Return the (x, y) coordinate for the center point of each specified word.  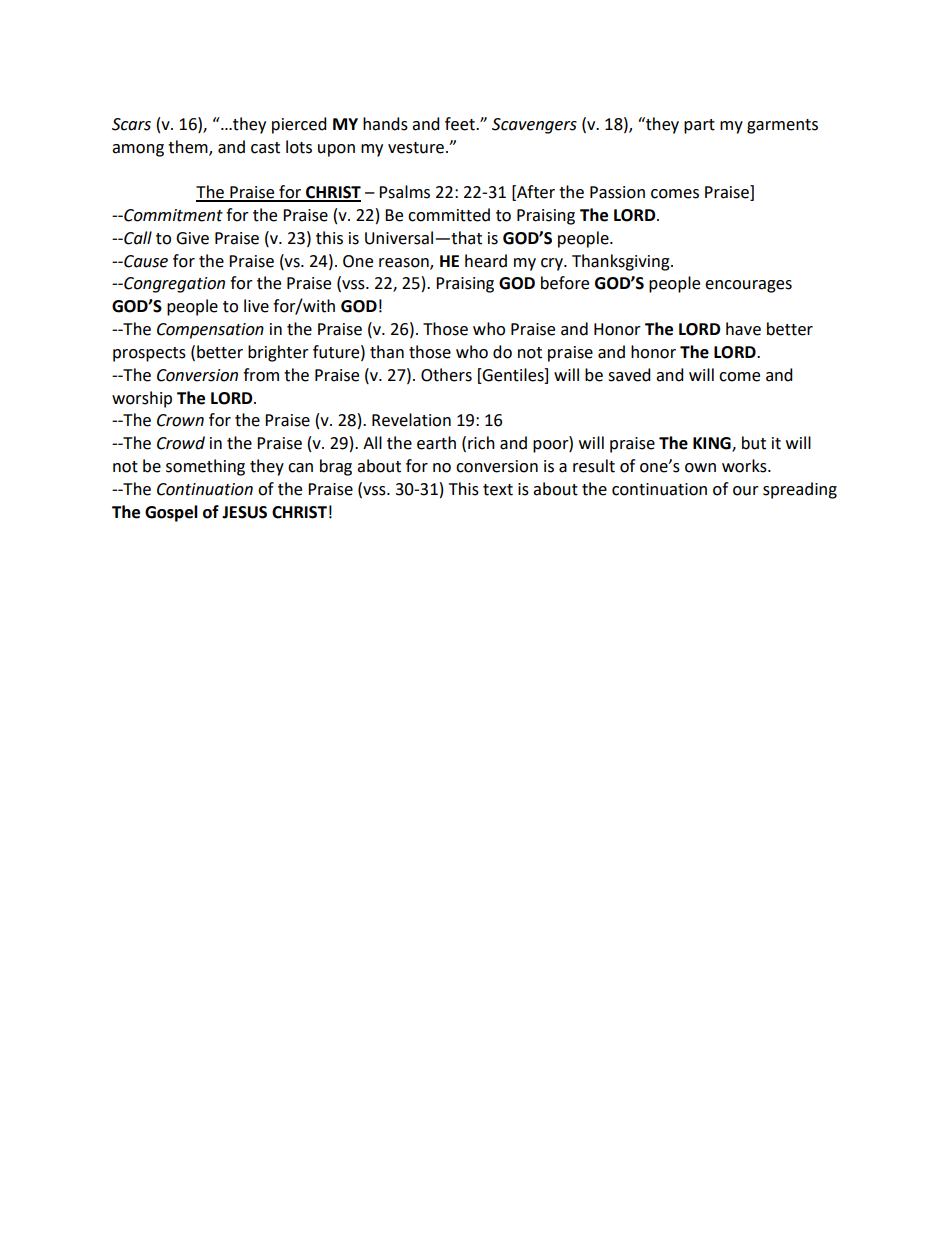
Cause (145, 261)
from (261, 375)
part (699, 126)
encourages (748, 286)
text (498, 490)
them (189, 147)
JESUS (244, 512)
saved (629, 375)
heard (486, 261)
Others (446, 375)
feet (461, 124)
